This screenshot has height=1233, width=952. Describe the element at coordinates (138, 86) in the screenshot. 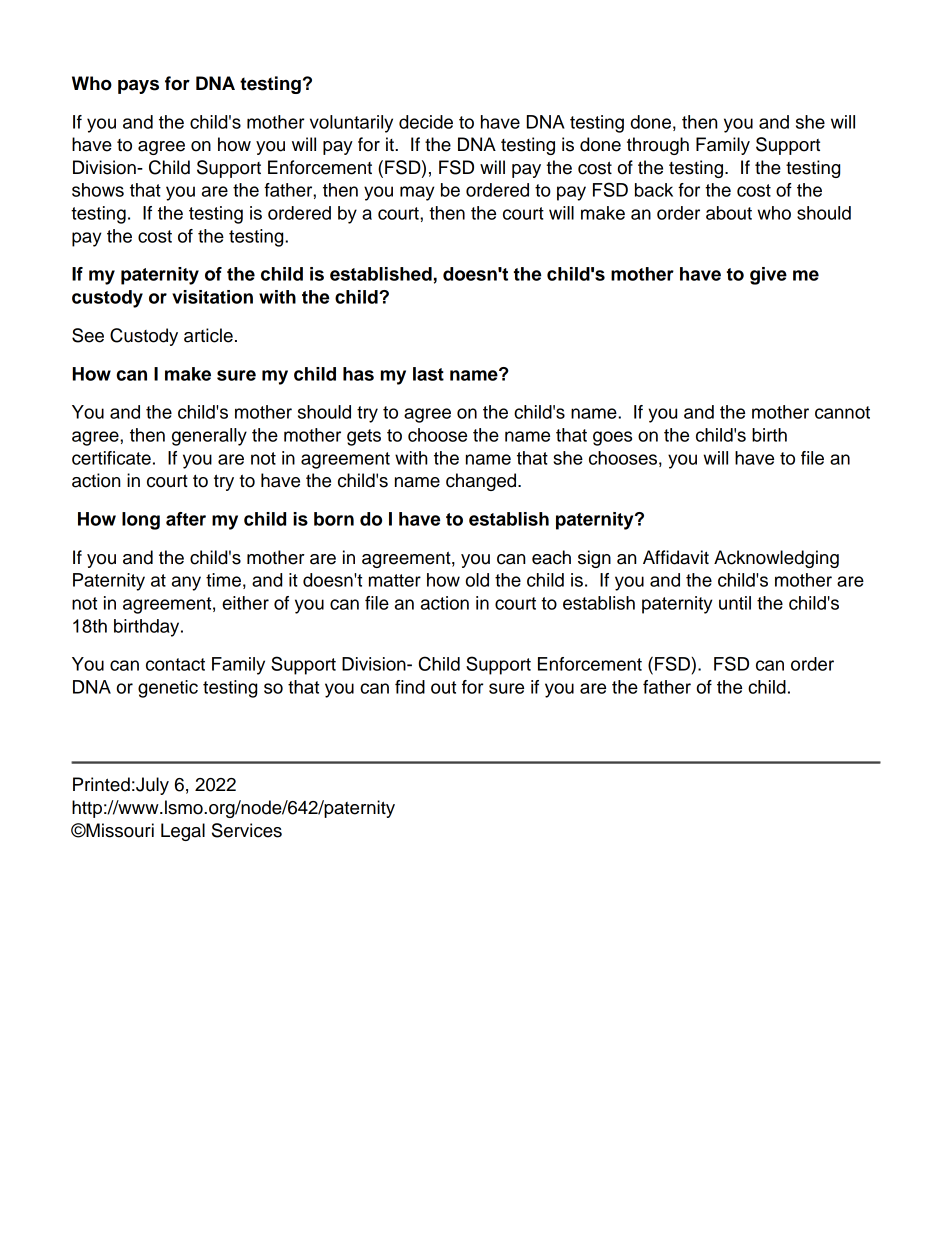

I see `pays` at that location.
